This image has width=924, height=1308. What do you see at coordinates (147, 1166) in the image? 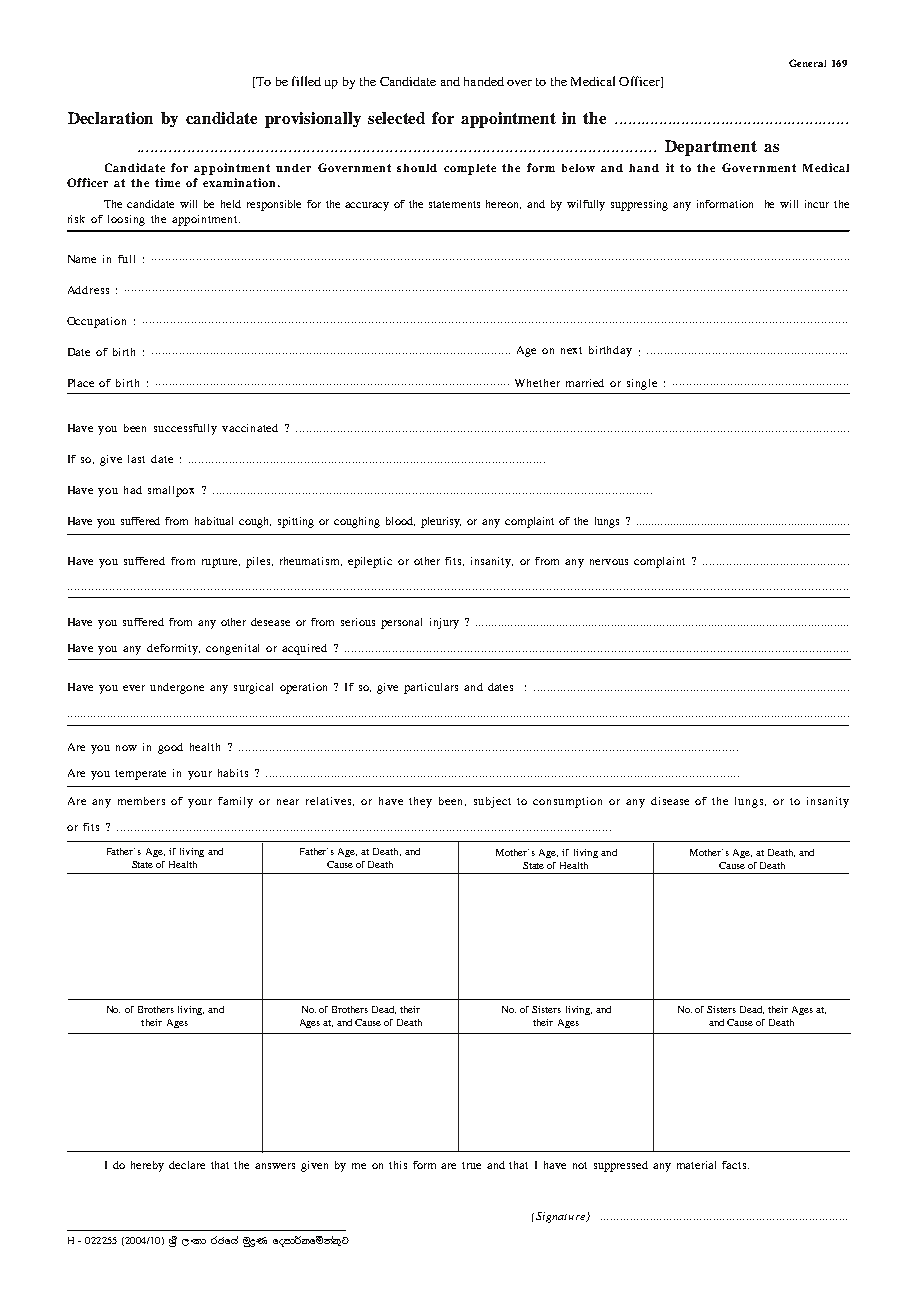
I see `hereby` at bounding box center [147, 1166].
